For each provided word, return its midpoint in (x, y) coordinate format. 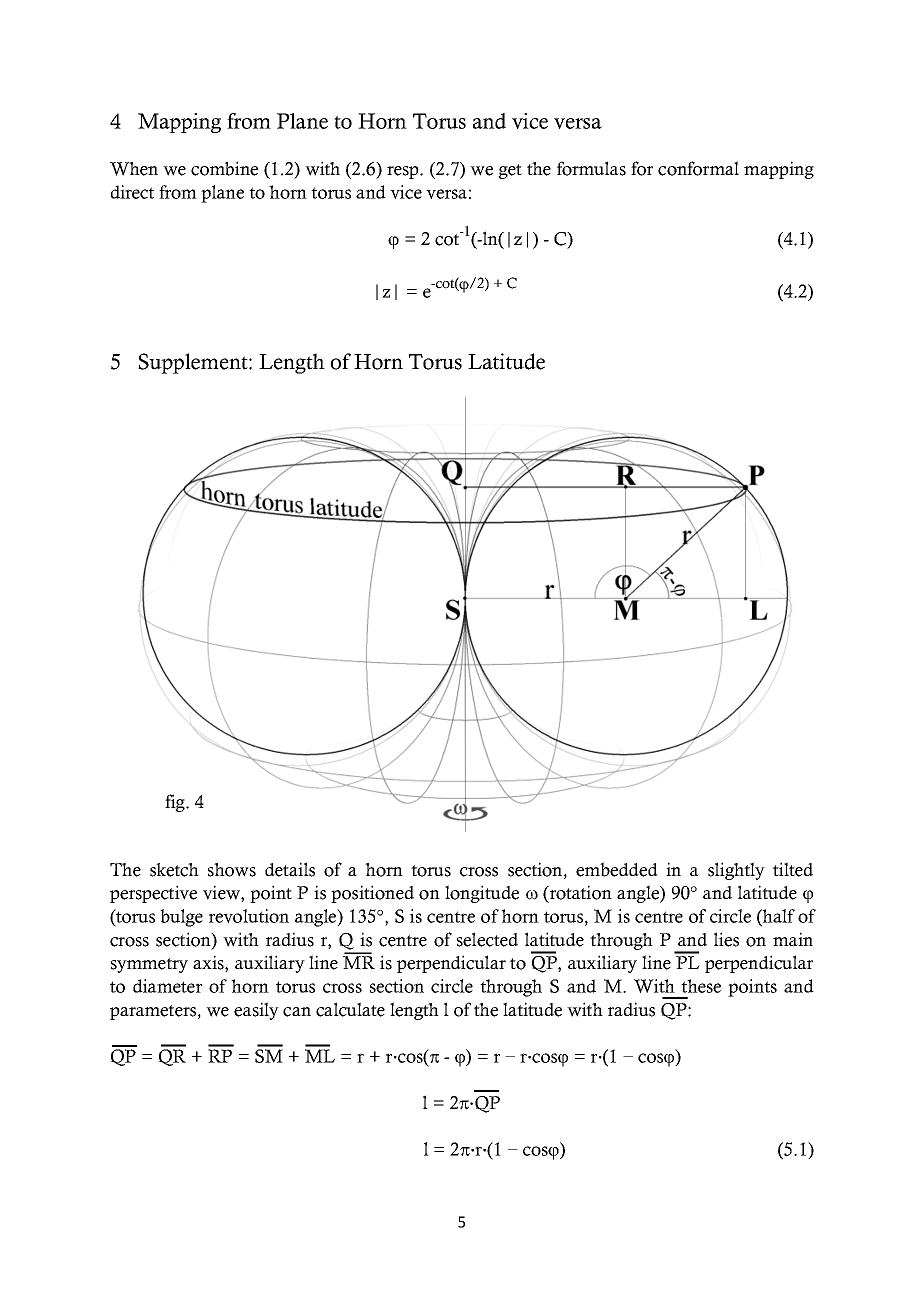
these (701, 986)
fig (176, 803)
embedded (617, 869)
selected (487, 939)
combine (224, 168)
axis (209, 963)
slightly (736, 871)
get (510, 171)
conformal (698, 168)
